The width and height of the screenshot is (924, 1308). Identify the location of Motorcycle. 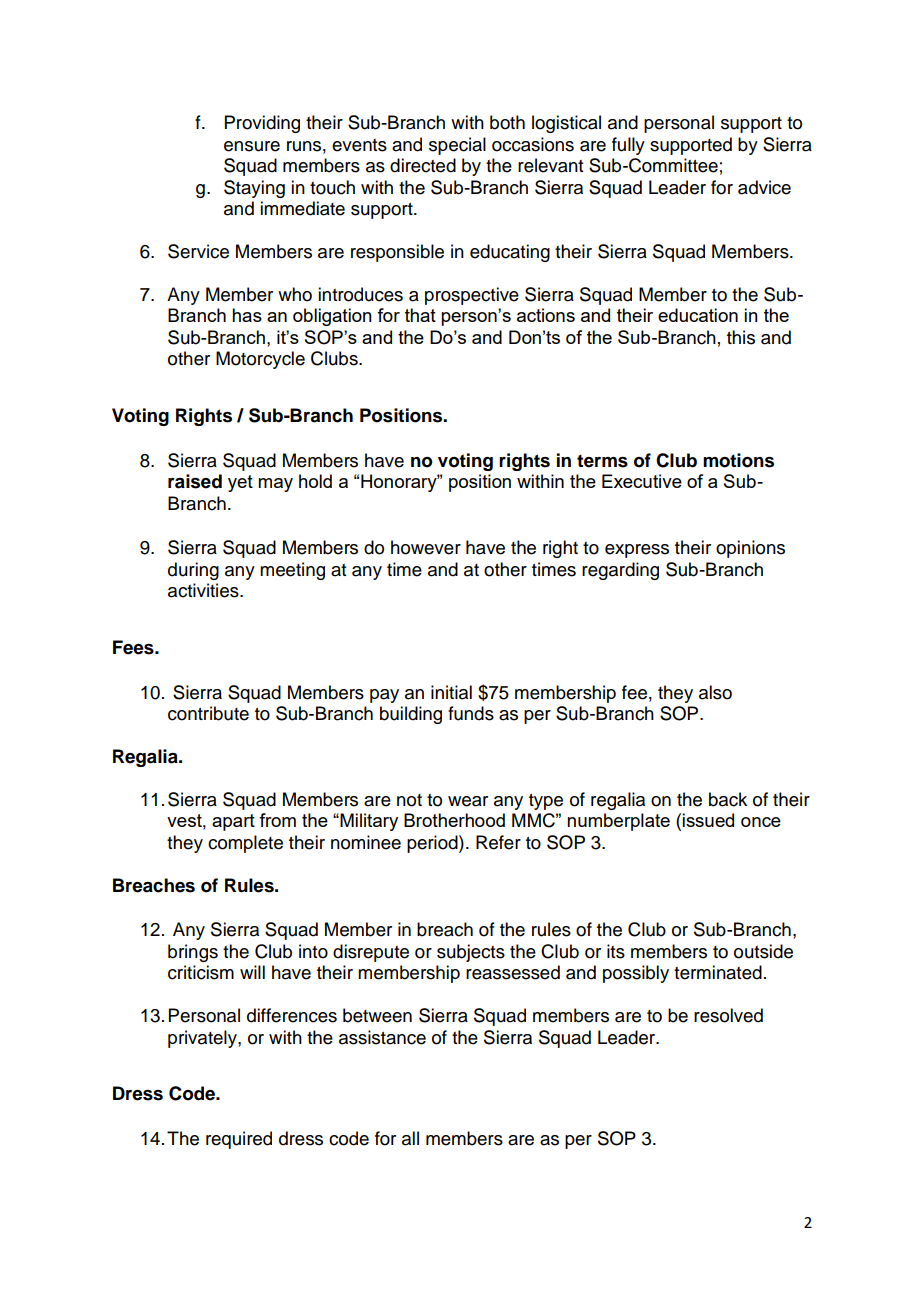
(260, 360).
